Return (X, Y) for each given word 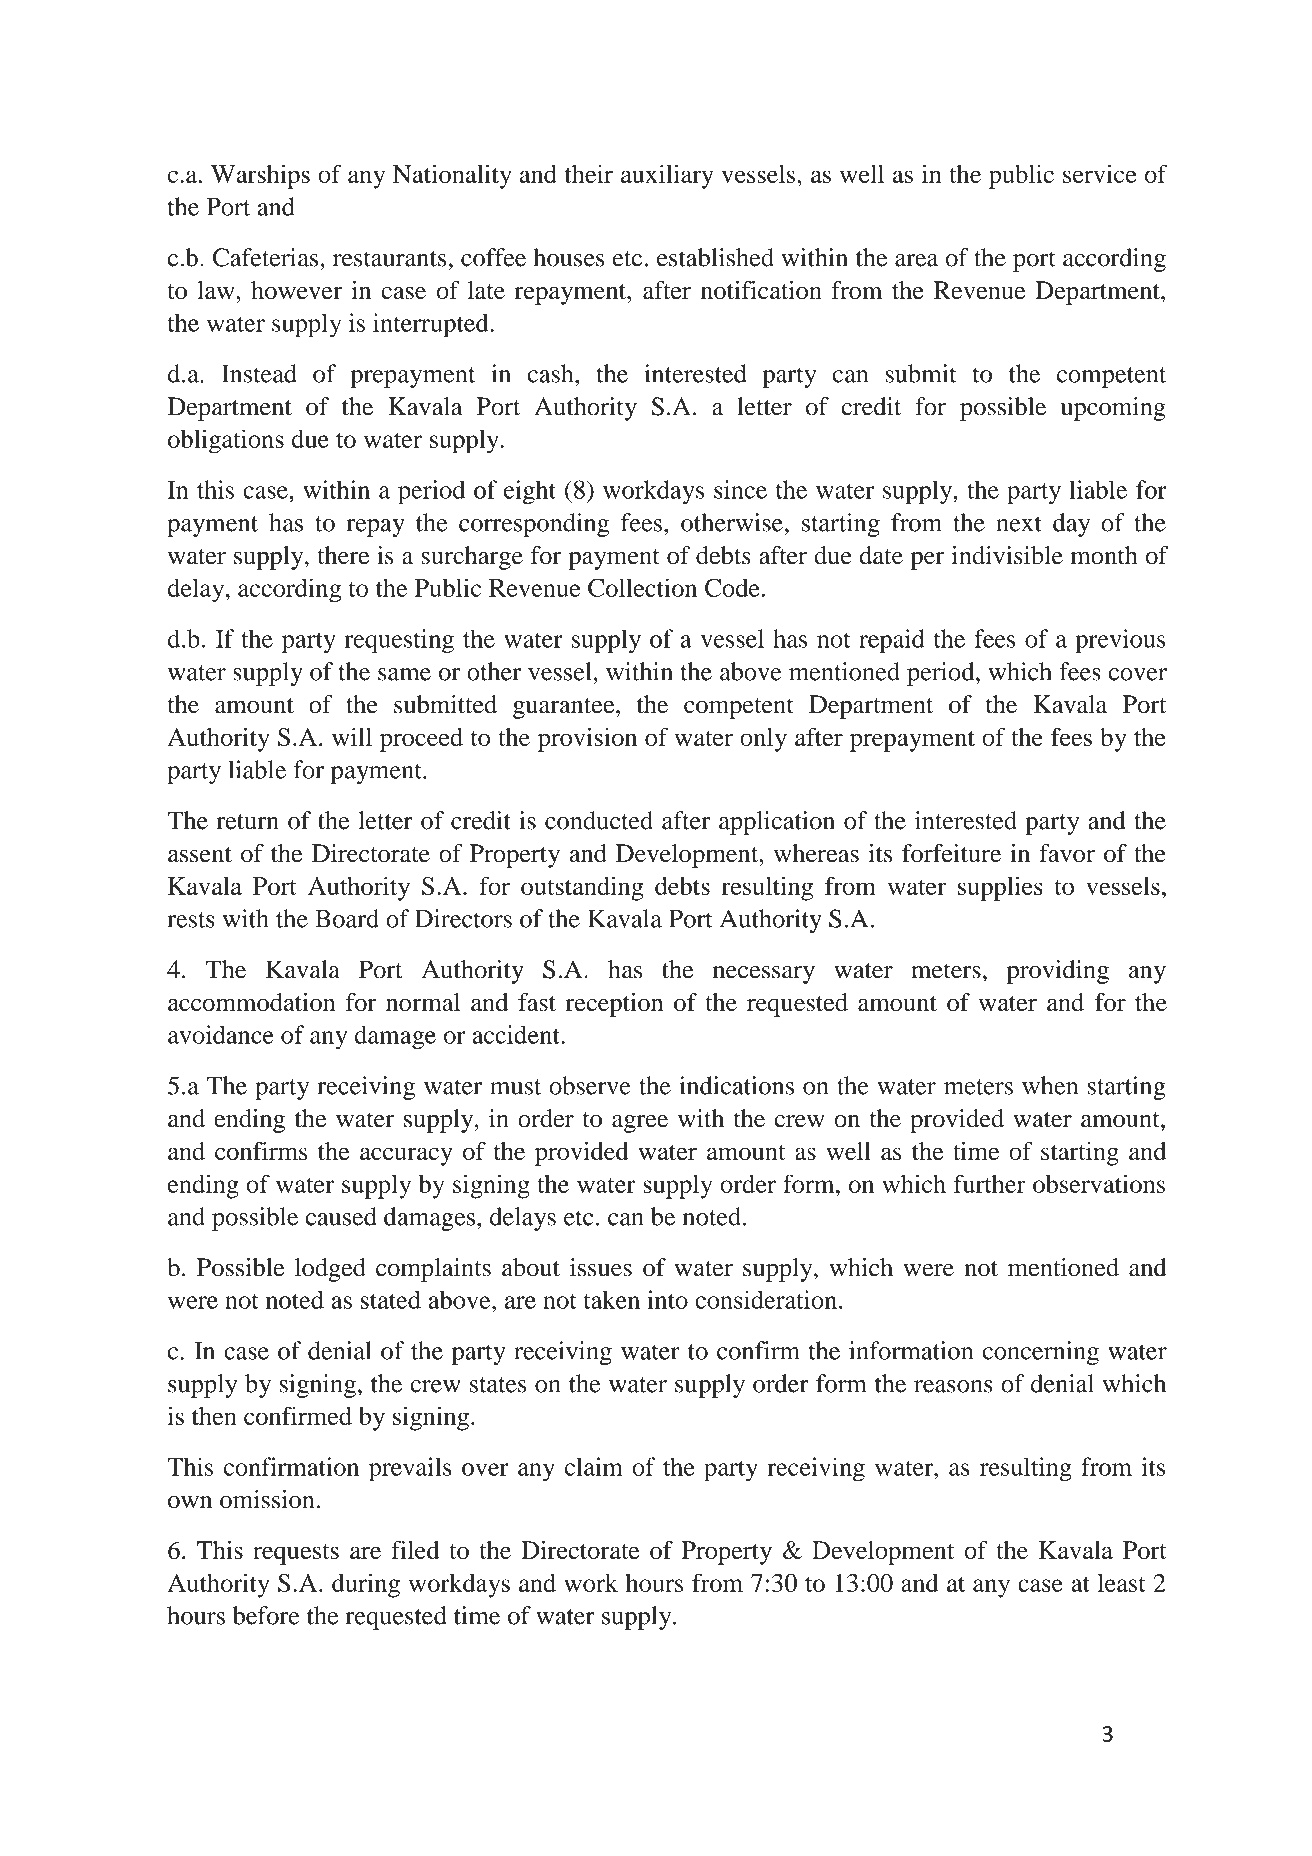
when (1050, 1085)
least (1122, 1582)
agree (640, 1124)
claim (594, 1466)
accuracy (406, 1156)
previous (1120, 641)
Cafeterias (267, 257)
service (1100, 173)
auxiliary (667, 176)
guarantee (565, 708)
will (352, 737)
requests (296, 1554)
